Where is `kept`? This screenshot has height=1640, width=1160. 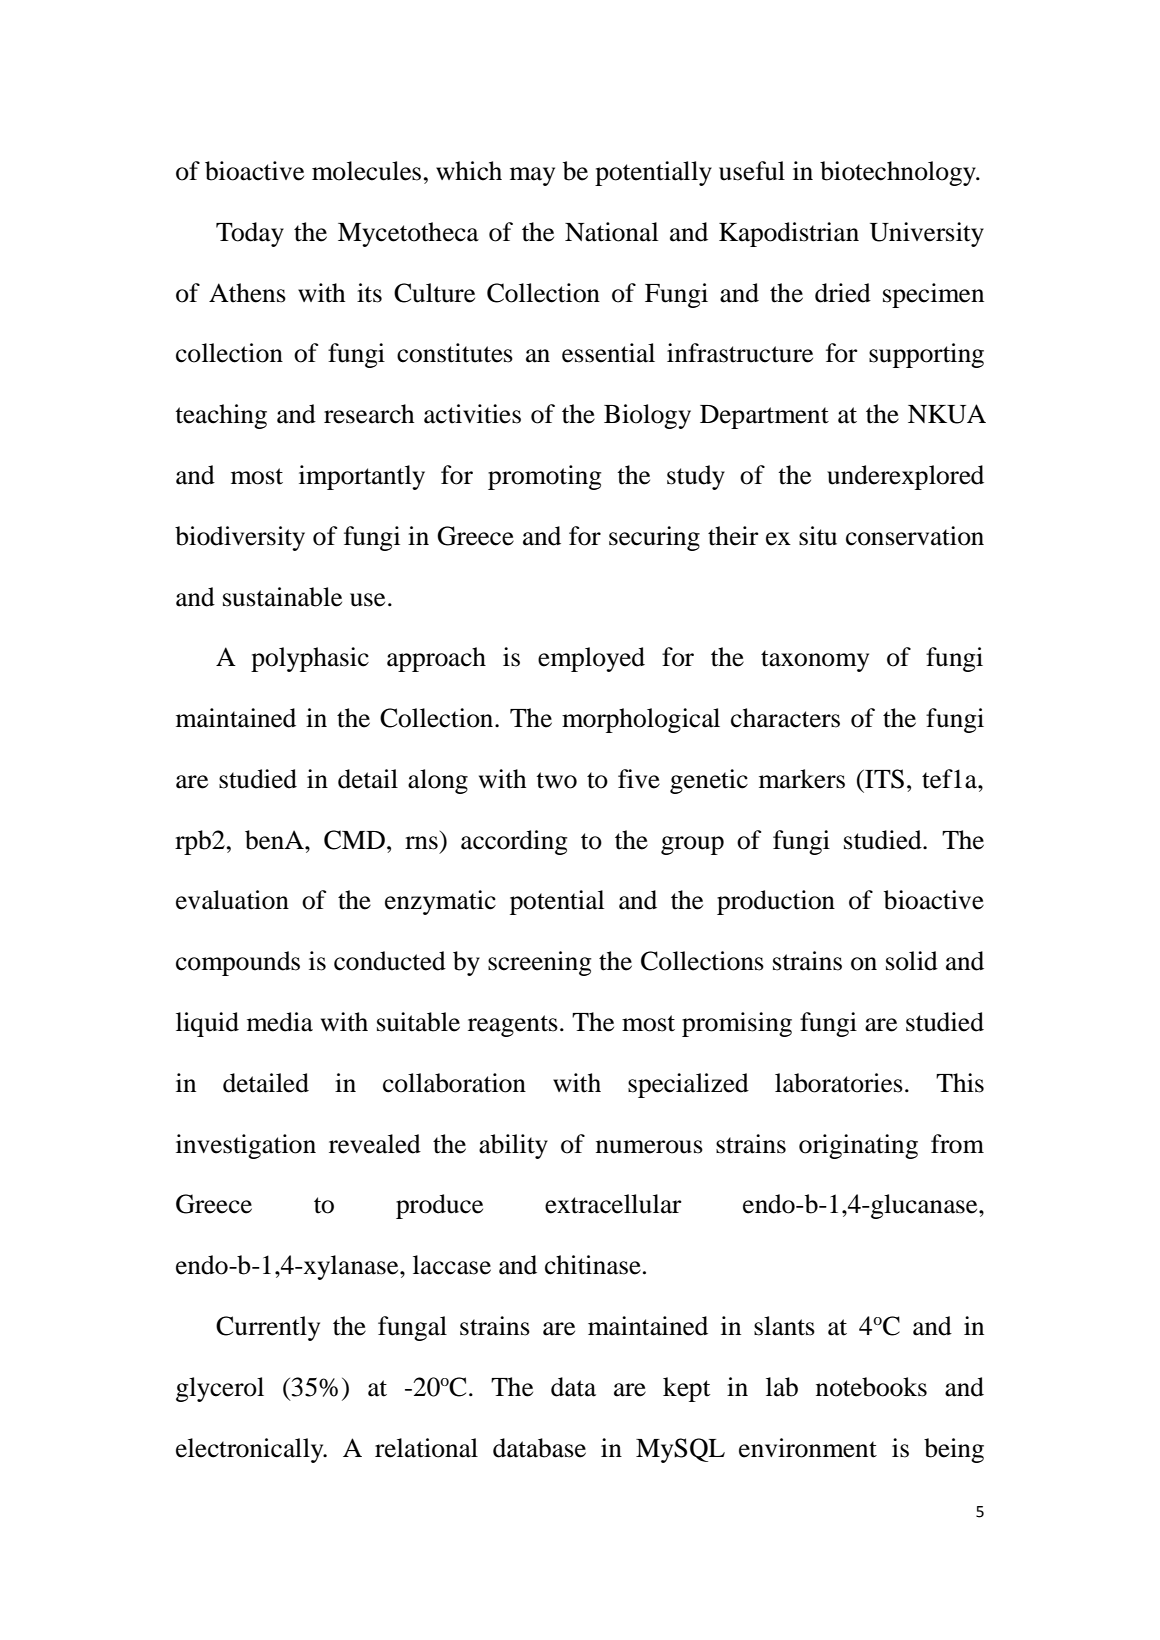
kept is located at coordinates (686, 1389).
